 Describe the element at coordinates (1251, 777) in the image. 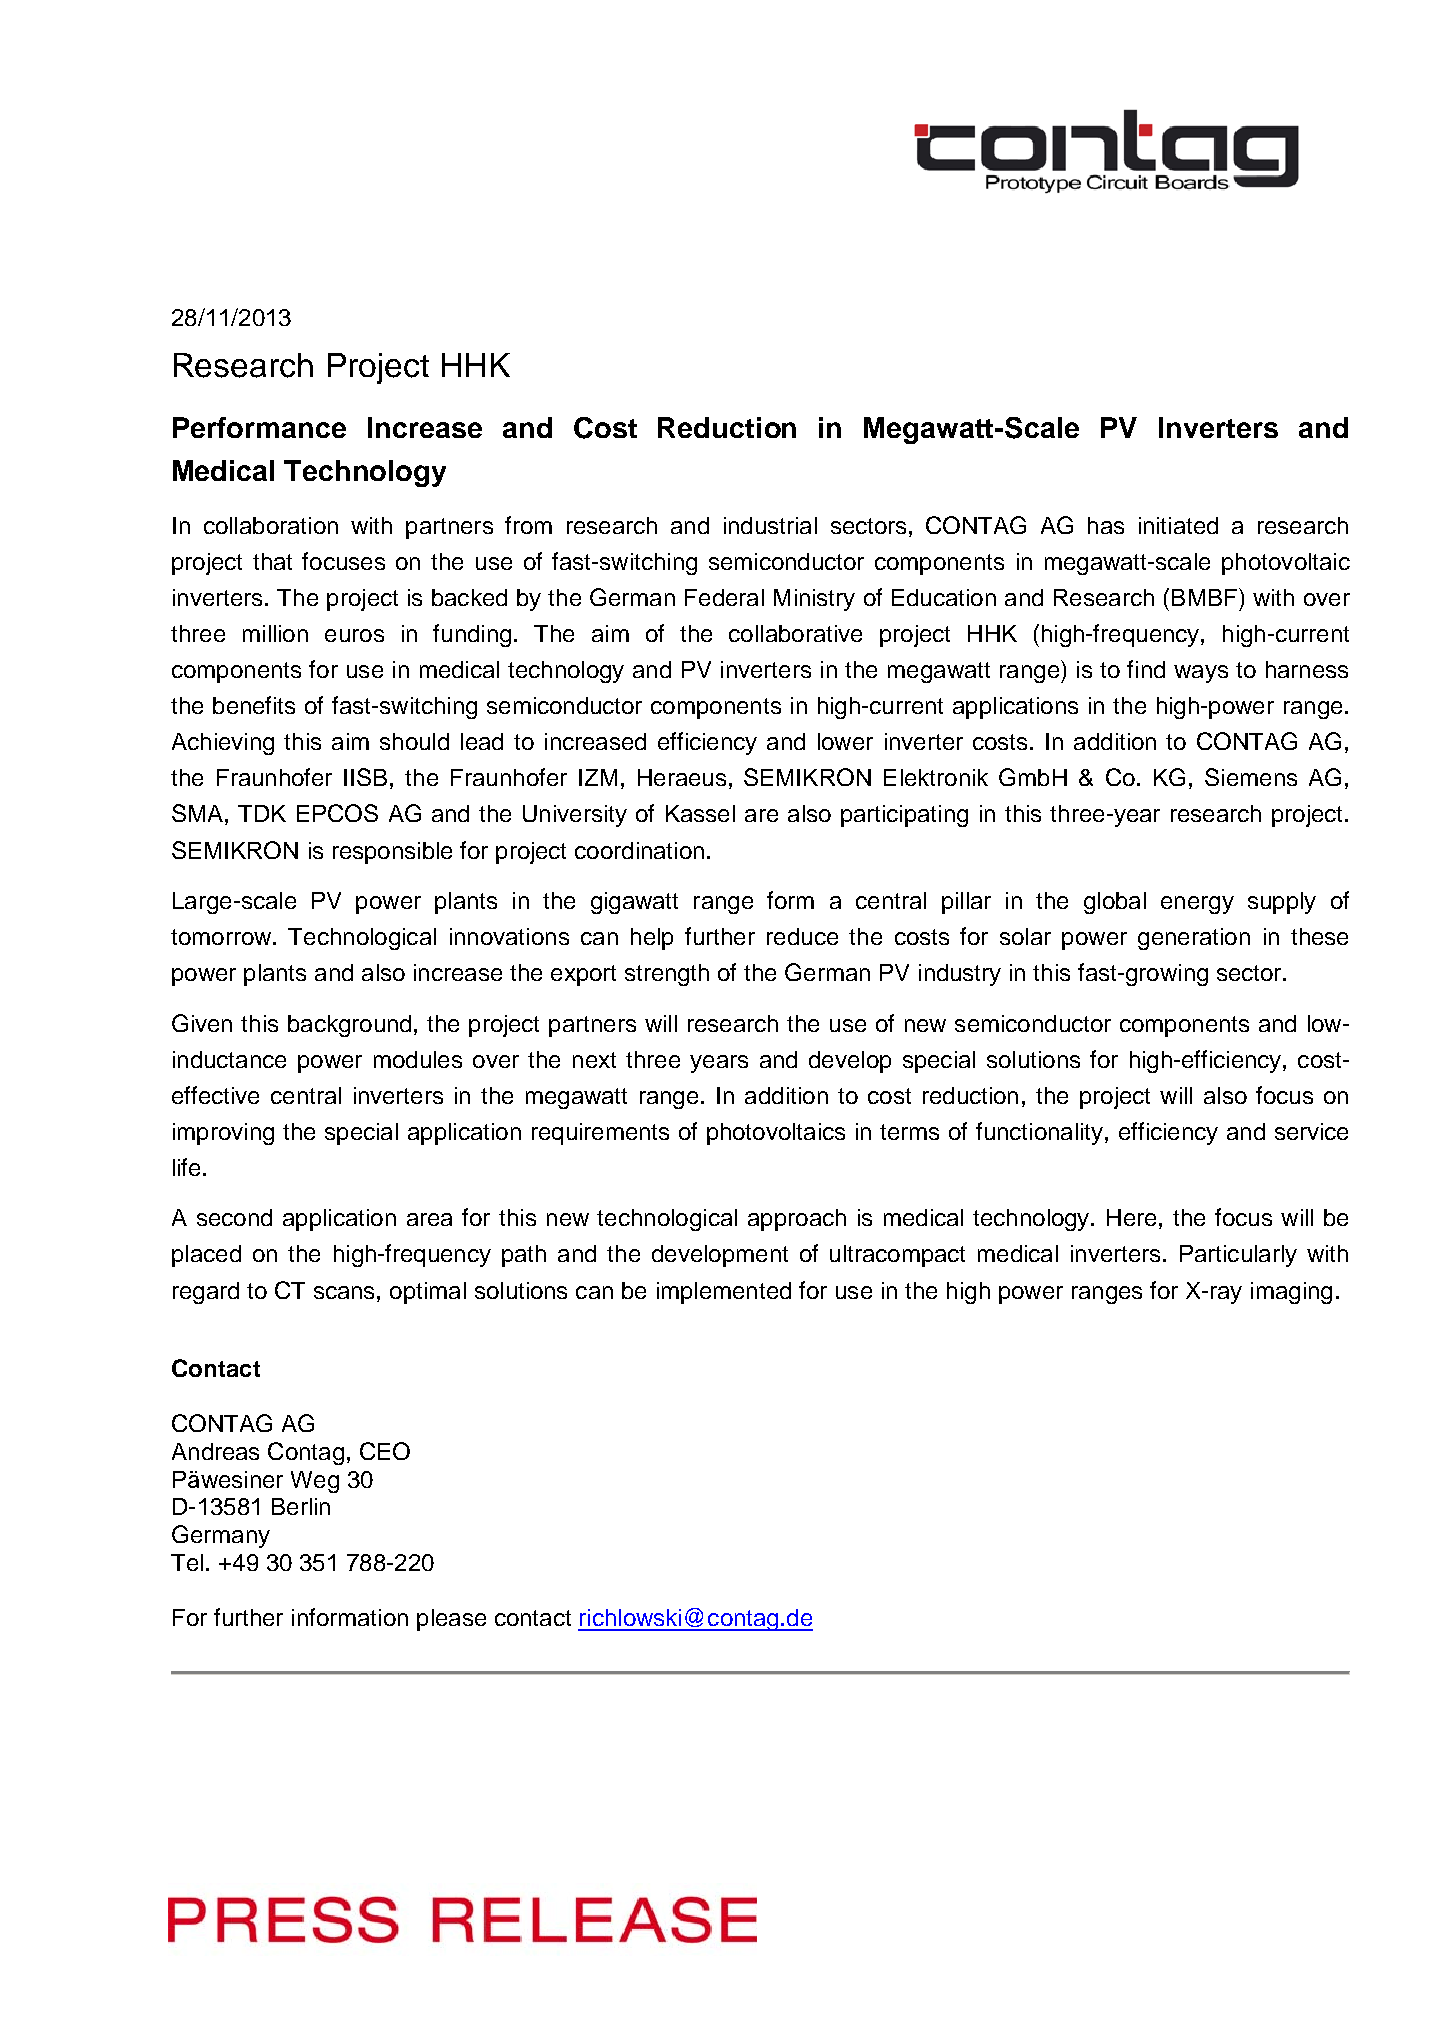

I see `Siemens` at that location.
